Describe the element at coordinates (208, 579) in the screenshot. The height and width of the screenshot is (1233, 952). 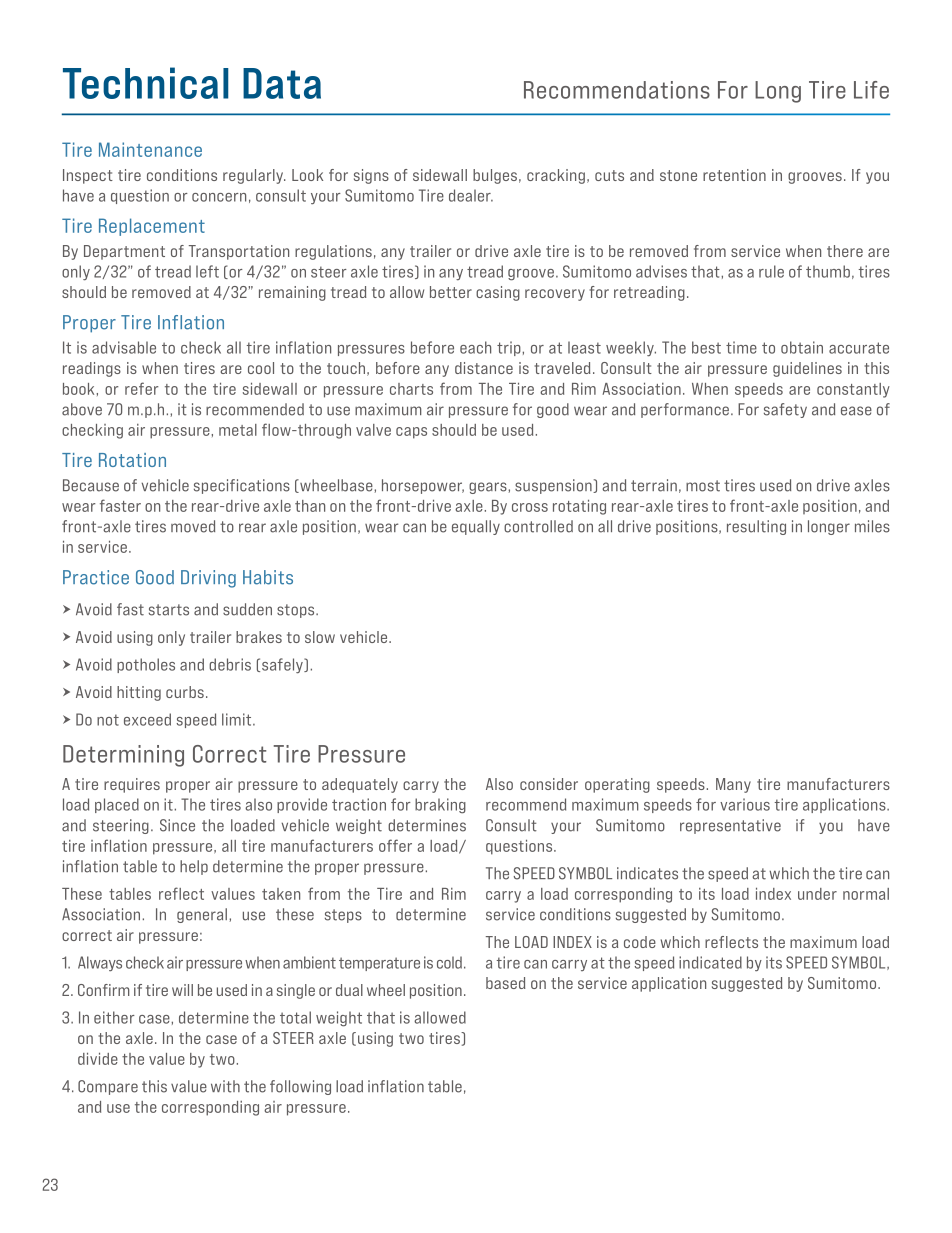
I see `Driving` at that location.
